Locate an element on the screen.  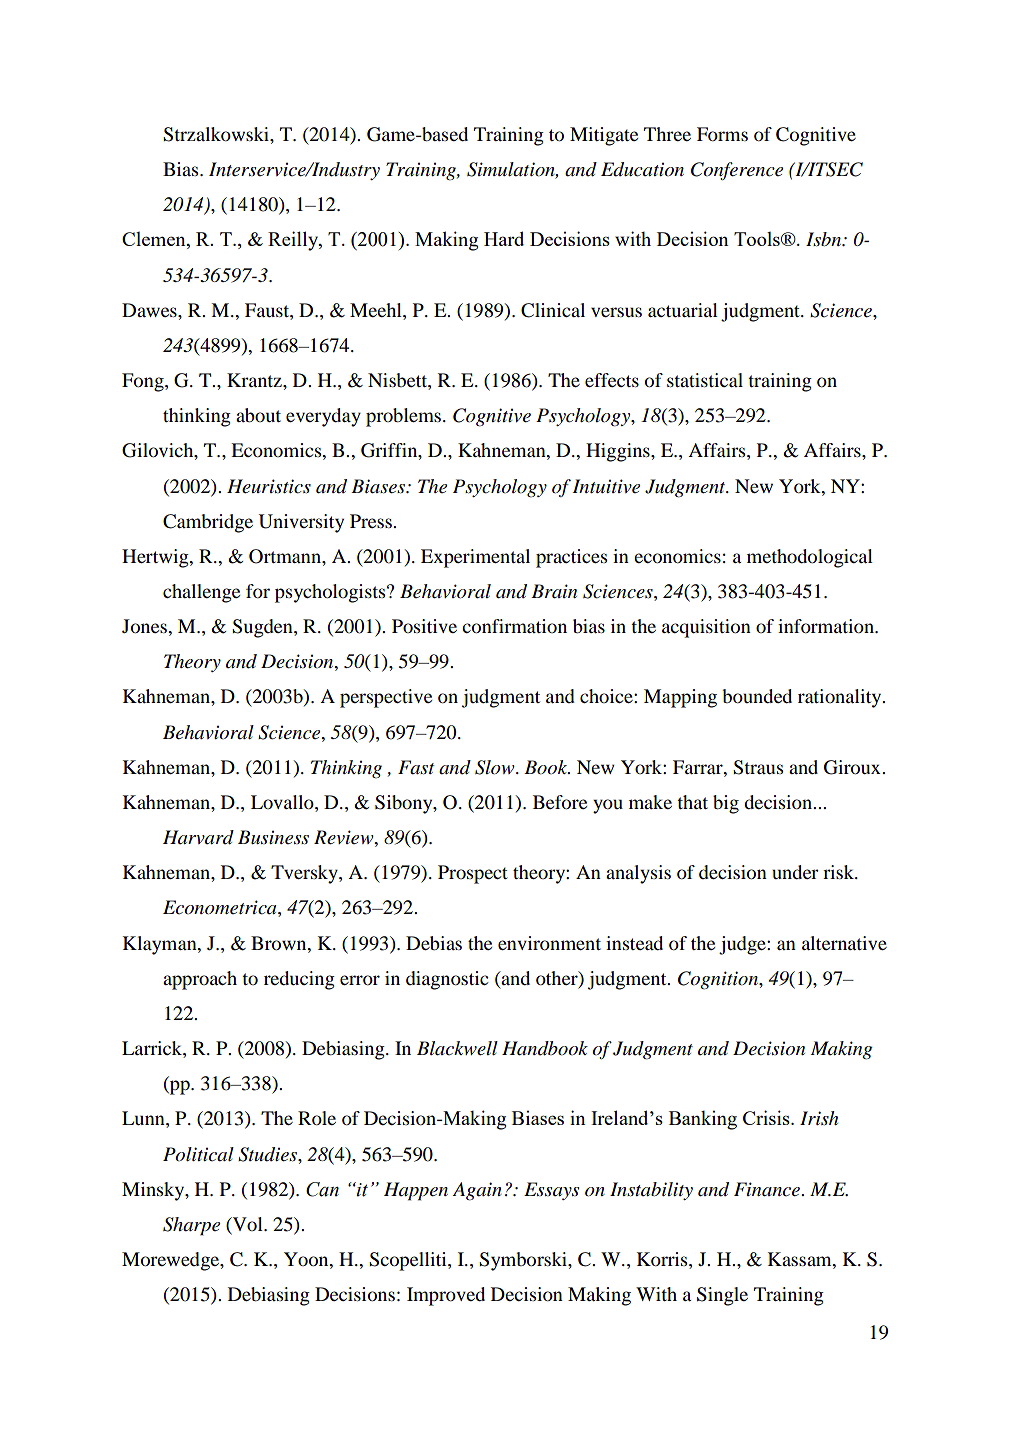
Slow is located at coordinates (496, 767).
